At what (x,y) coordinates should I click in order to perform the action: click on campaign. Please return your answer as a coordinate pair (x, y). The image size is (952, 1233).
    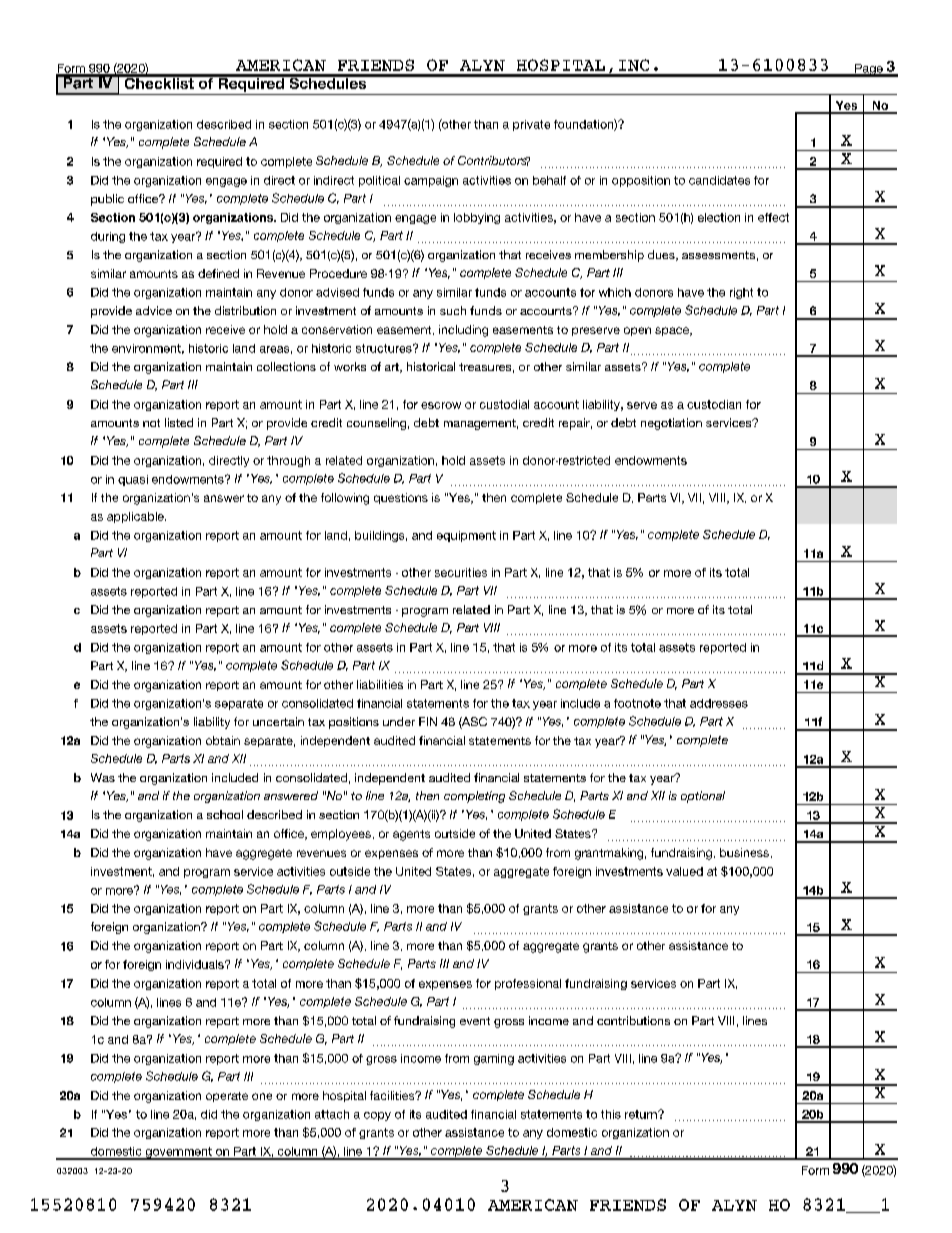
    Looking at the image, I should click on (431, 181).
